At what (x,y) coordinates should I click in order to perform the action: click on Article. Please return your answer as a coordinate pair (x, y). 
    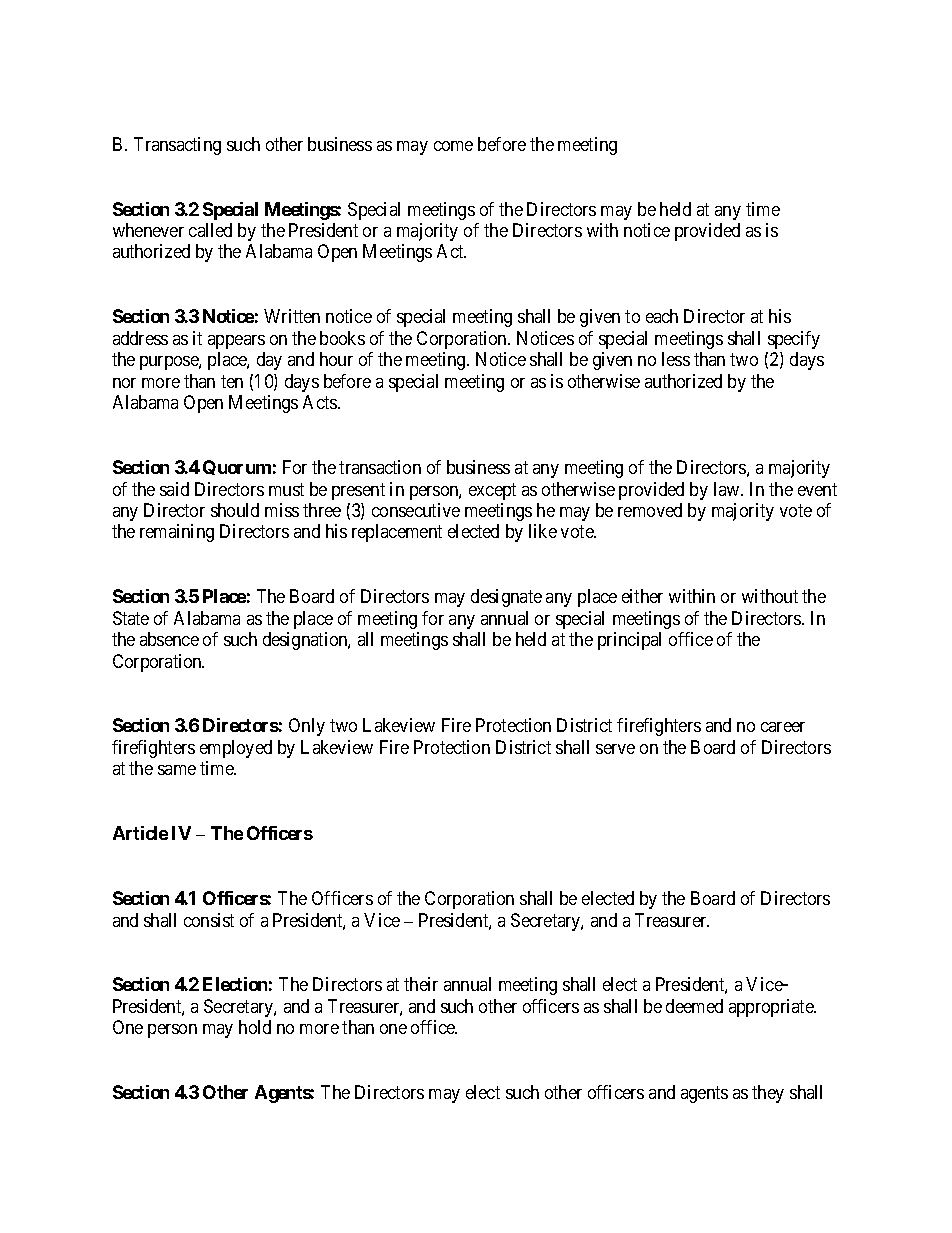
    Looking at the image, I should click on (140, 833).
